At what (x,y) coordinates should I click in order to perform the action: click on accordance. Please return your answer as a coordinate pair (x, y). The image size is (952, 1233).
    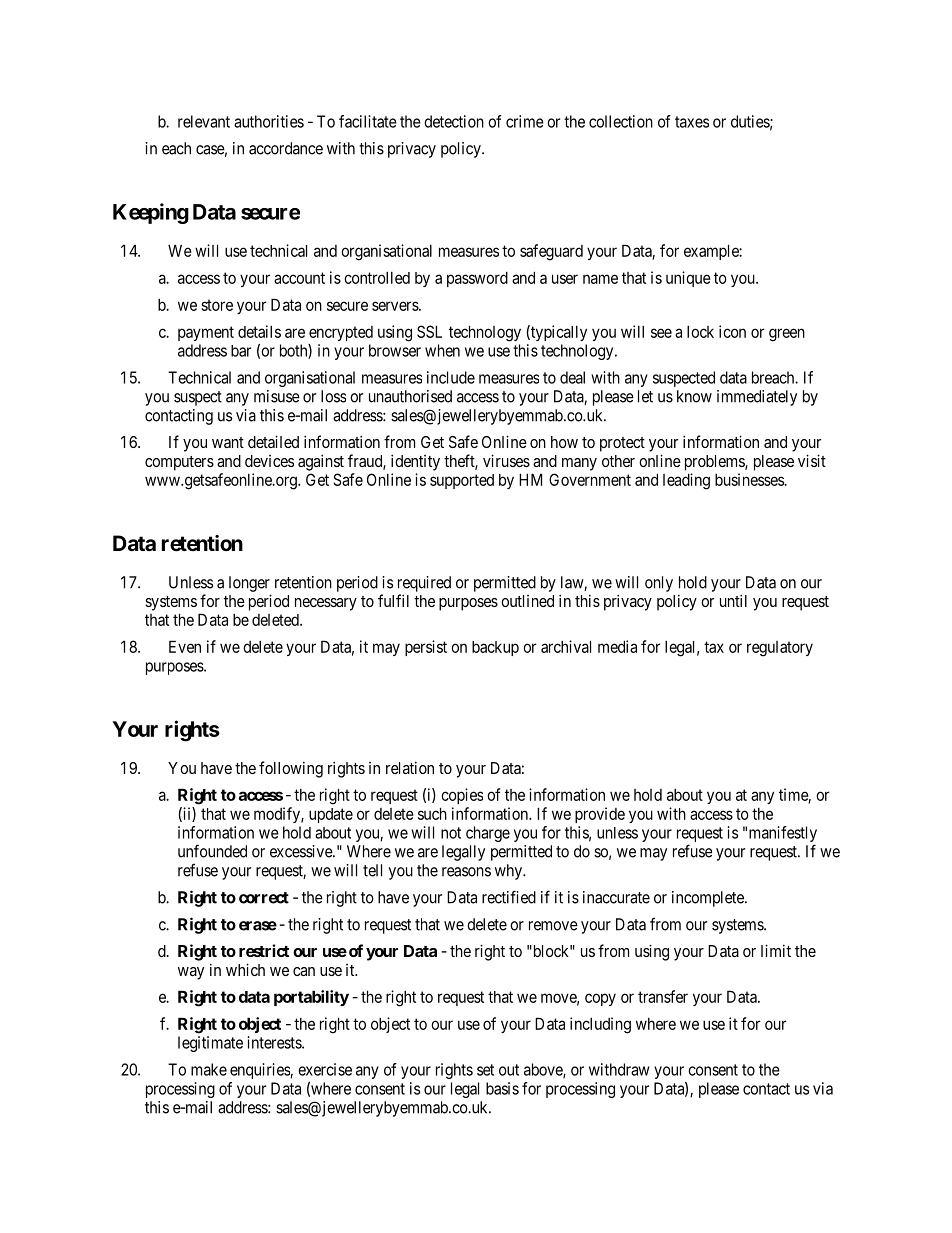
    Looking at the image, I should click on (286, 148).
